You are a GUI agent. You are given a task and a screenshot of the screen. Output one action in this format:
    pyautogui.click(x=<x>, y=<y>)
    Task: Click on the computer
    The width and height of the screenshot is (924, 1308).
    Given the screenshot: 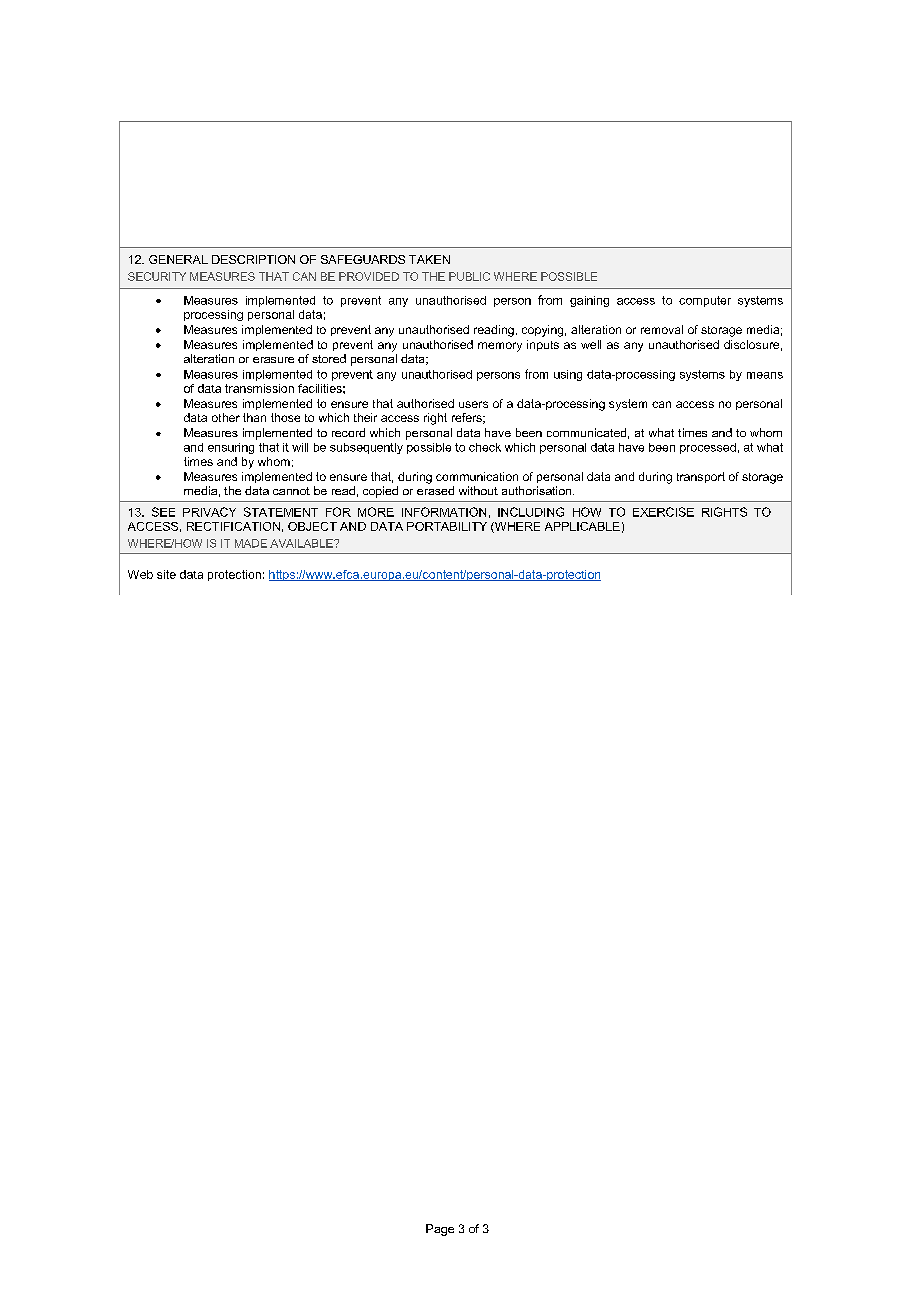 What is the action you would take?
    pyautogui.click(x=705, y=301)
